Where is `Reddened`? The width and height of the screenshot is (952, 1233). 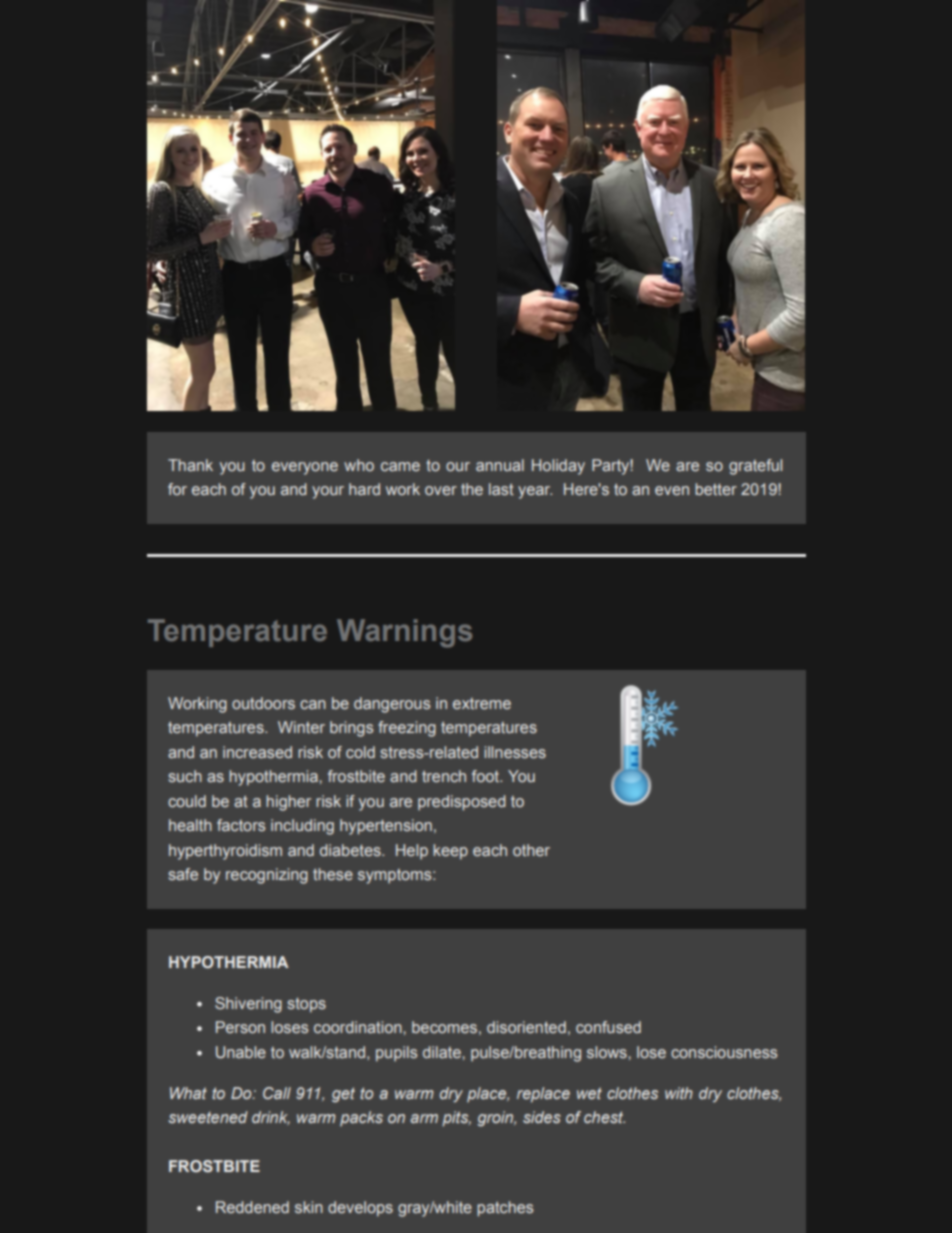
Reddened is located at coordinates (252, 1207).
